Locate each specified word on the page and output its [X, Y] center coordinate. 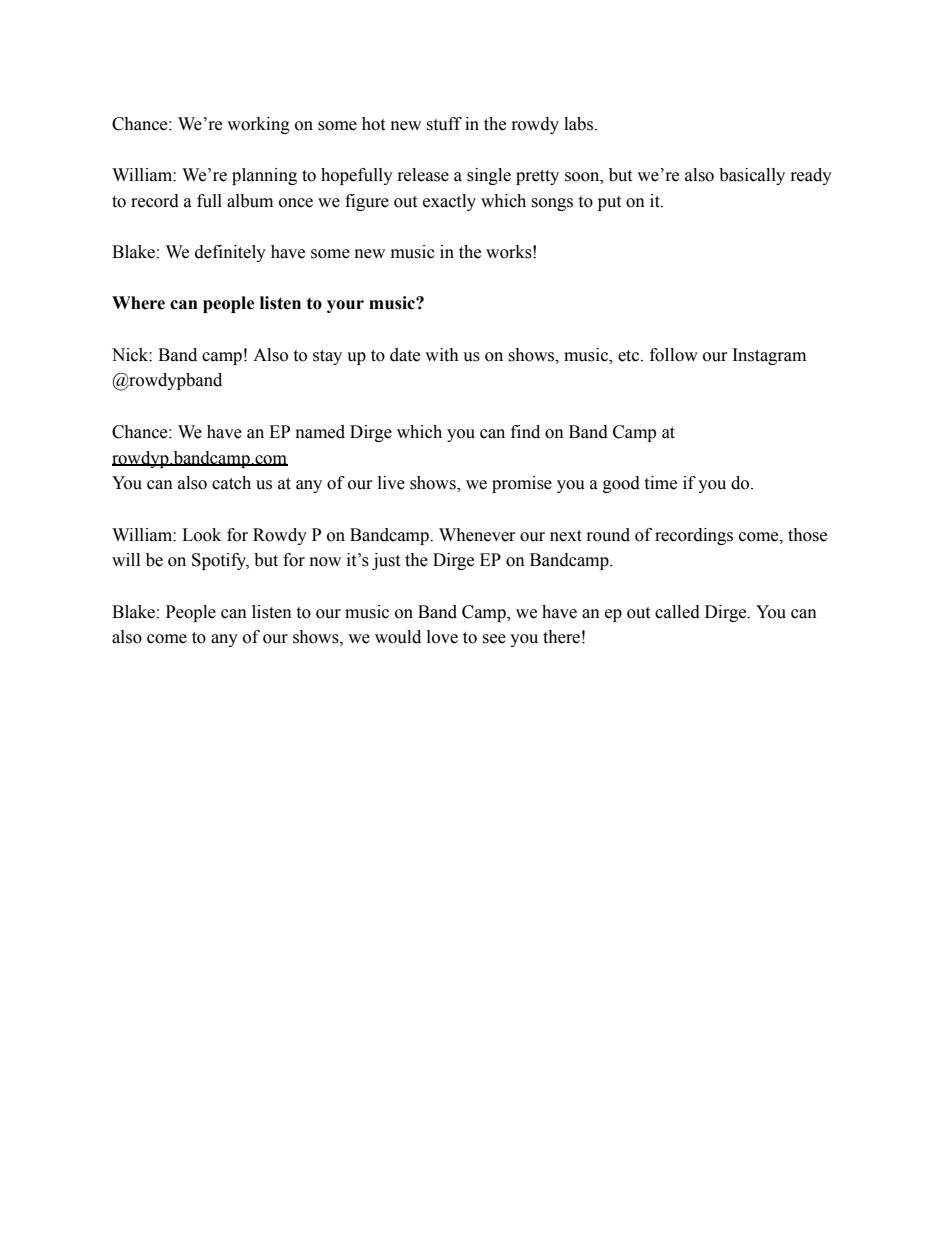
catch [231, 483]
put [609, 203]
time [660, 483]
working [258, 125]
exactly [449, 202]
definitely [230, 253]
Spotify [220, 561]
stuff [444, 124]
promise [522, 484]
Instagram [769, 356]
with [442, 355]
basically [752, 176]
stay [327, 357]
